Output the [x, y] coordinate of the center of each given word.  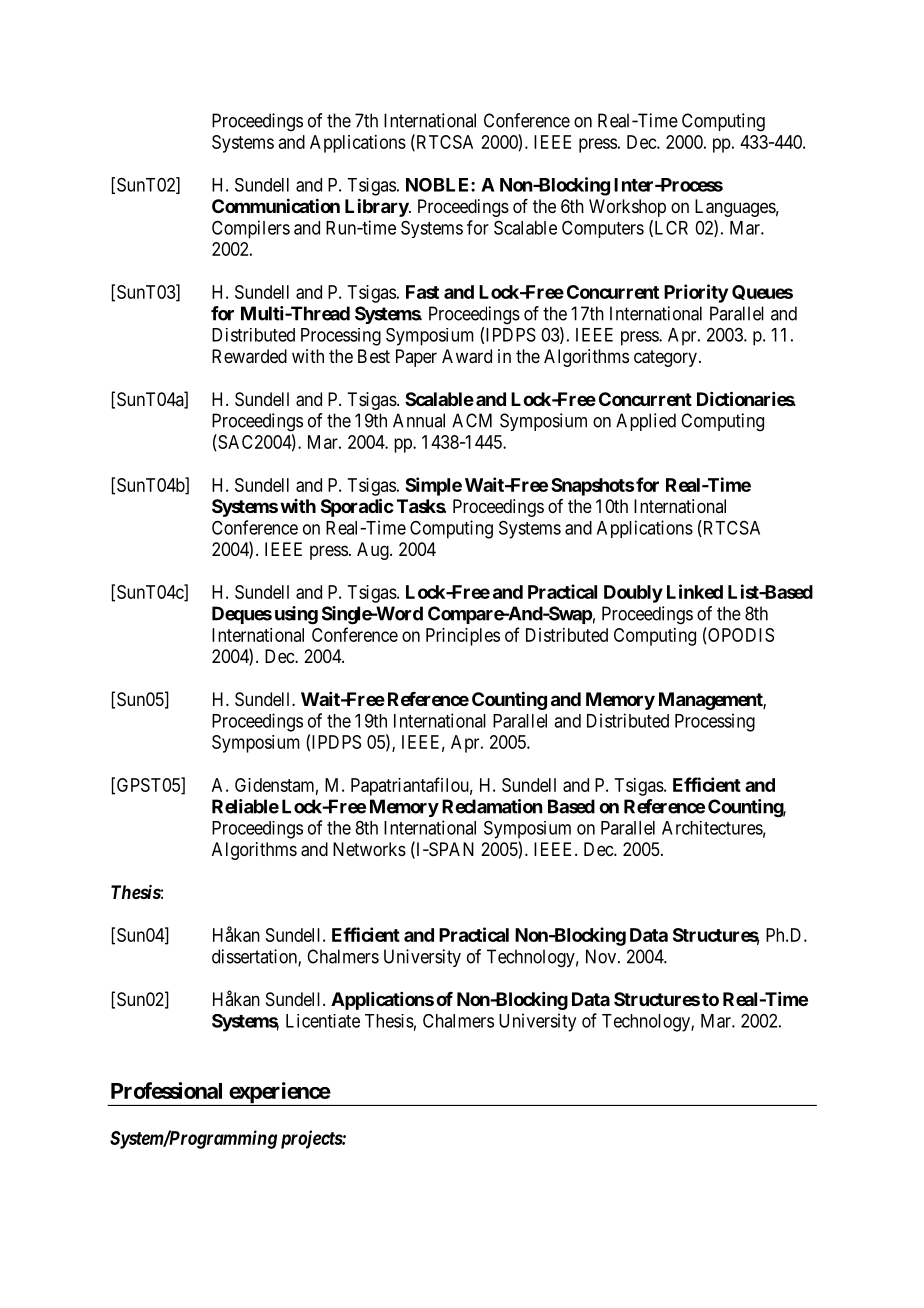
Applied [646, 422]
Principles [463, 637]
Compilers [251, 229]
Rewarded [249, 356]
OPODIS [740, 635]
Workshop [627, 208]
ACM [472, 420]
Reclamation [492, 806]
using [296, 615]
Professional [166, 1090]
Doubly [633, 594]
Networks [369, 849]
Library [377, 207]
